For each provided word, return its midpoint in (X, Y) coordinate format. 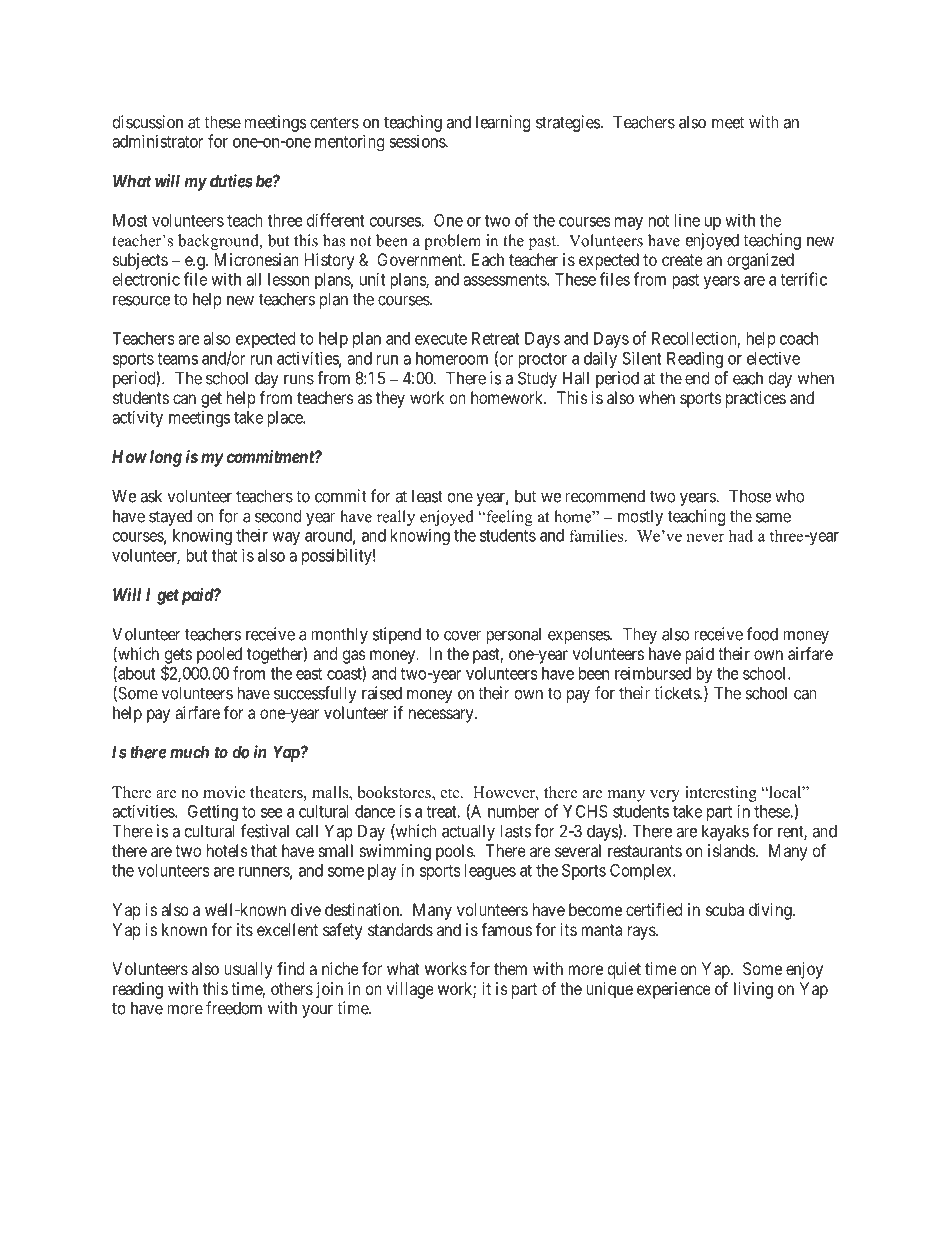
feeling (508, 518)
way (286, 538)
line (687, 220)
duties (231, 181)
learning (503, 123)
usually (248, 970)
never (705, 537)
